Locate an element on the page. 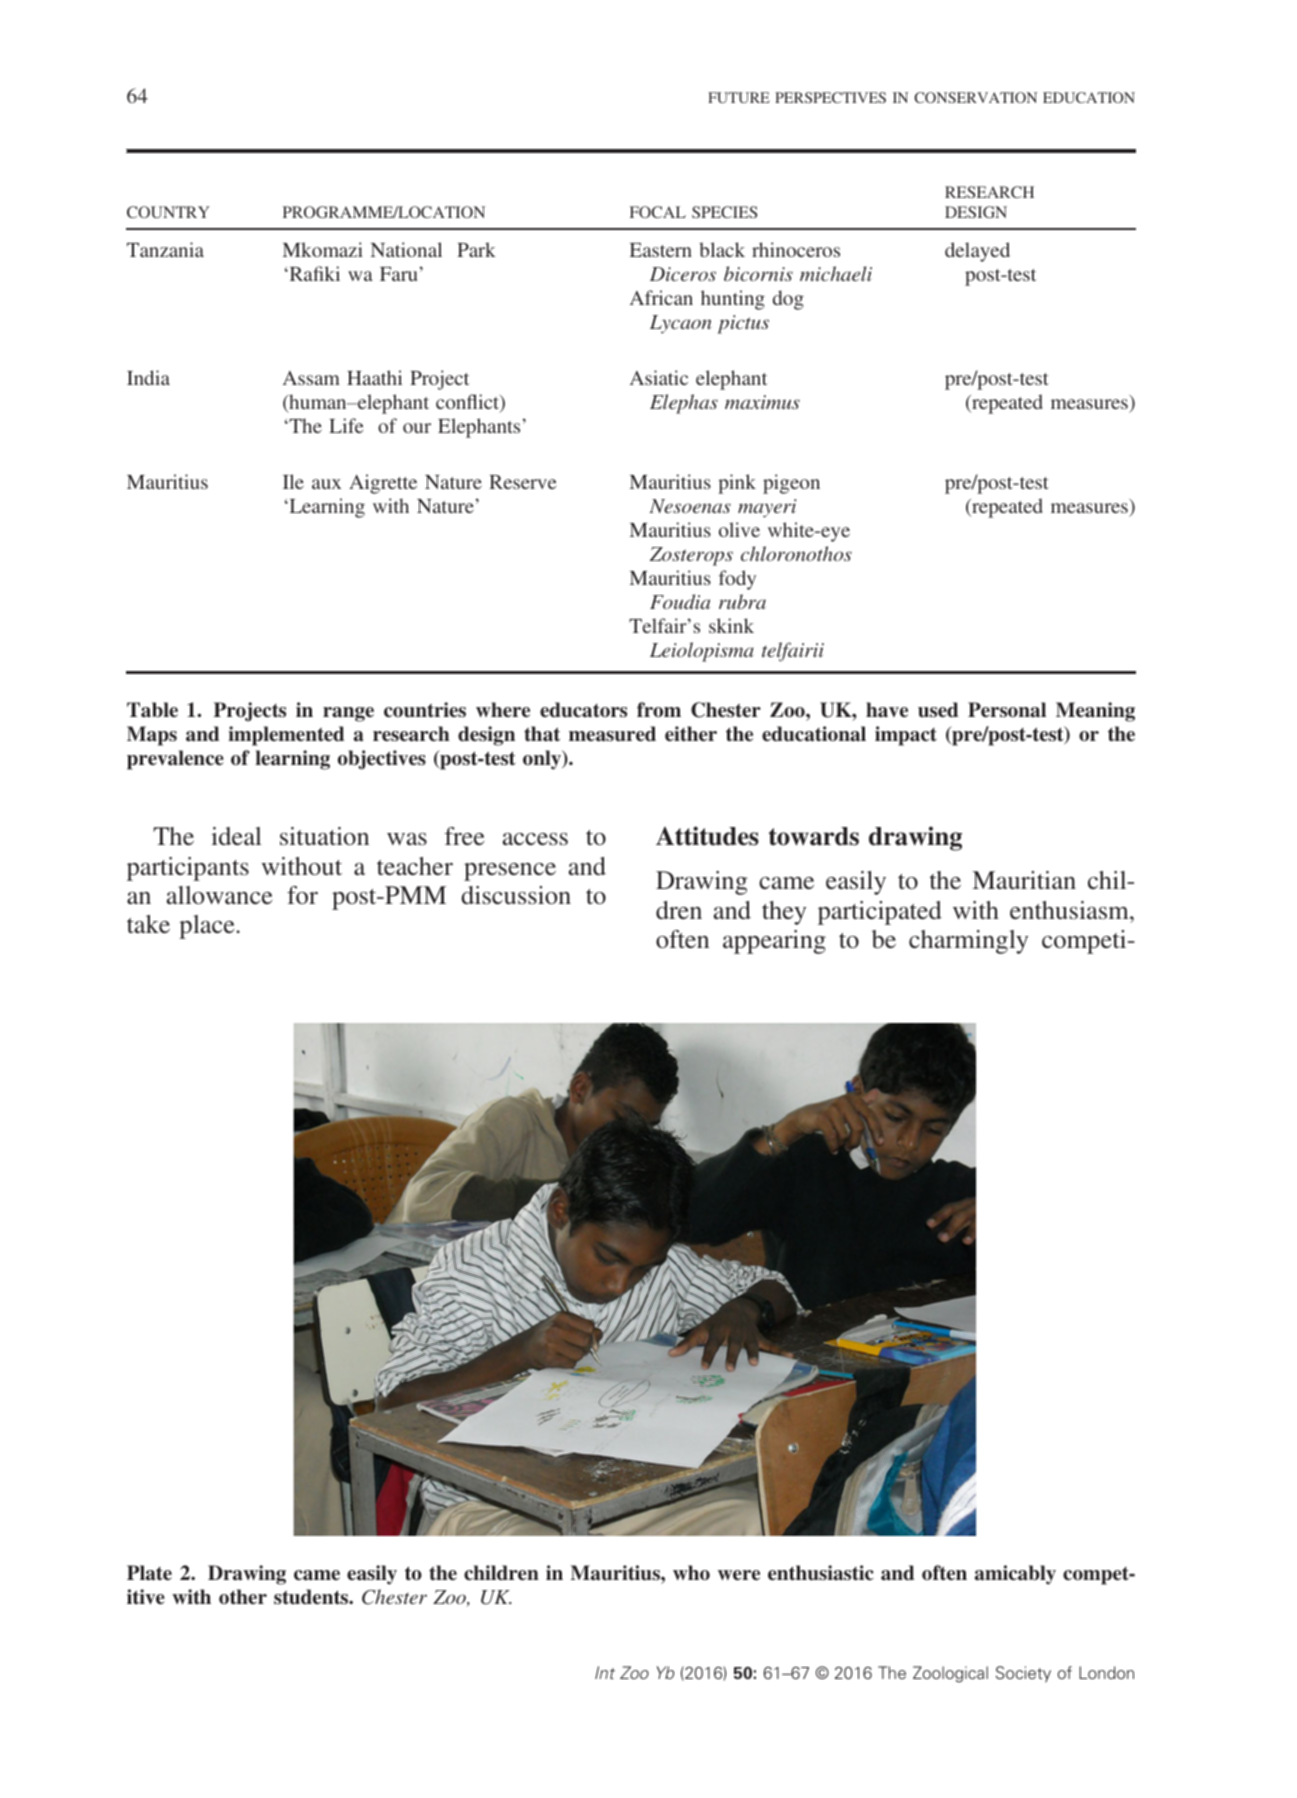 Image resolution: width=1297 pixels, height=1798 pixels. Attitudes is located at coordinates (707, 836).
